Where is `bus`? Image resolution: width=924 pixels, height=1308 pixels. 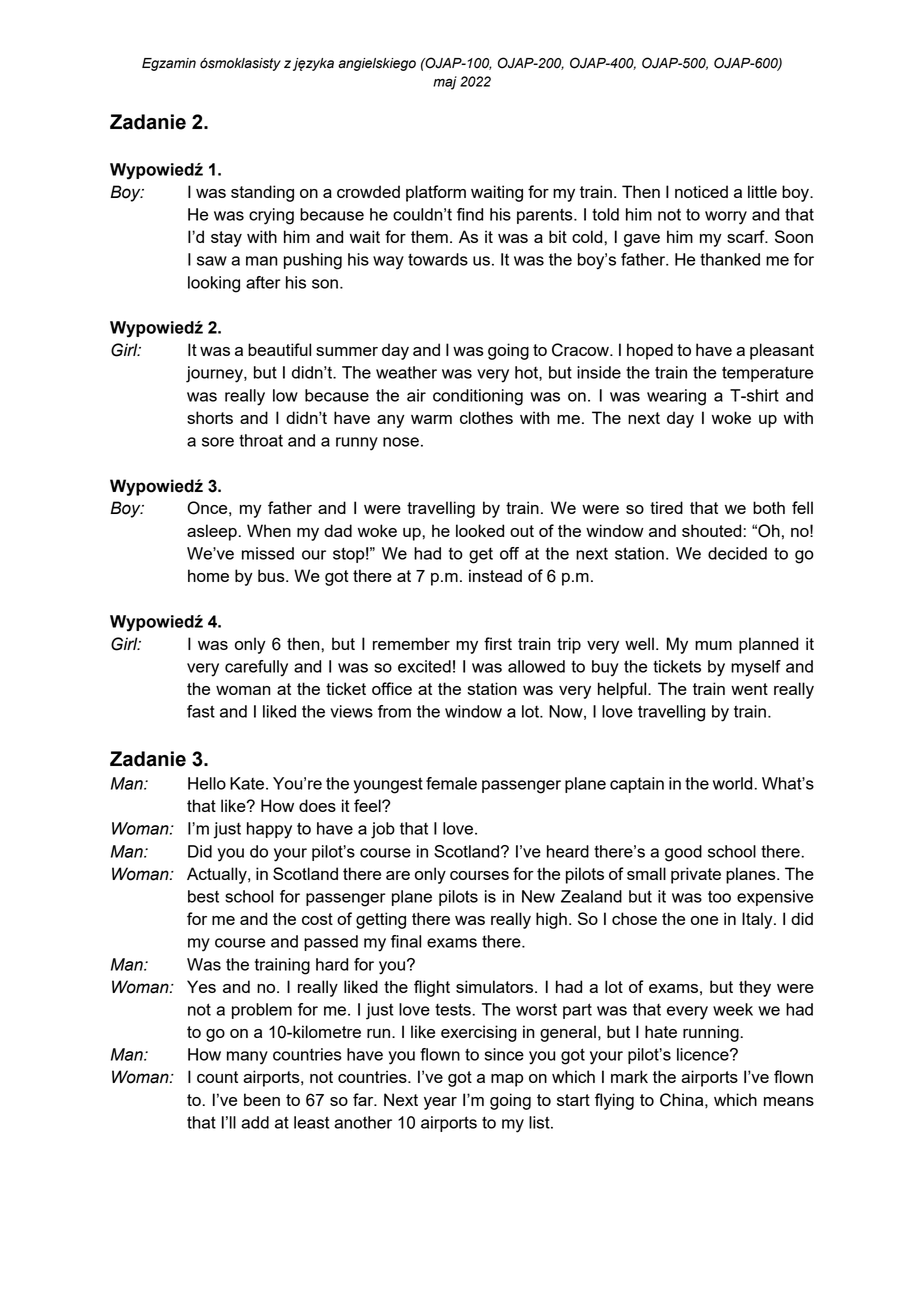
bus is located at coordinates (272, 575).
